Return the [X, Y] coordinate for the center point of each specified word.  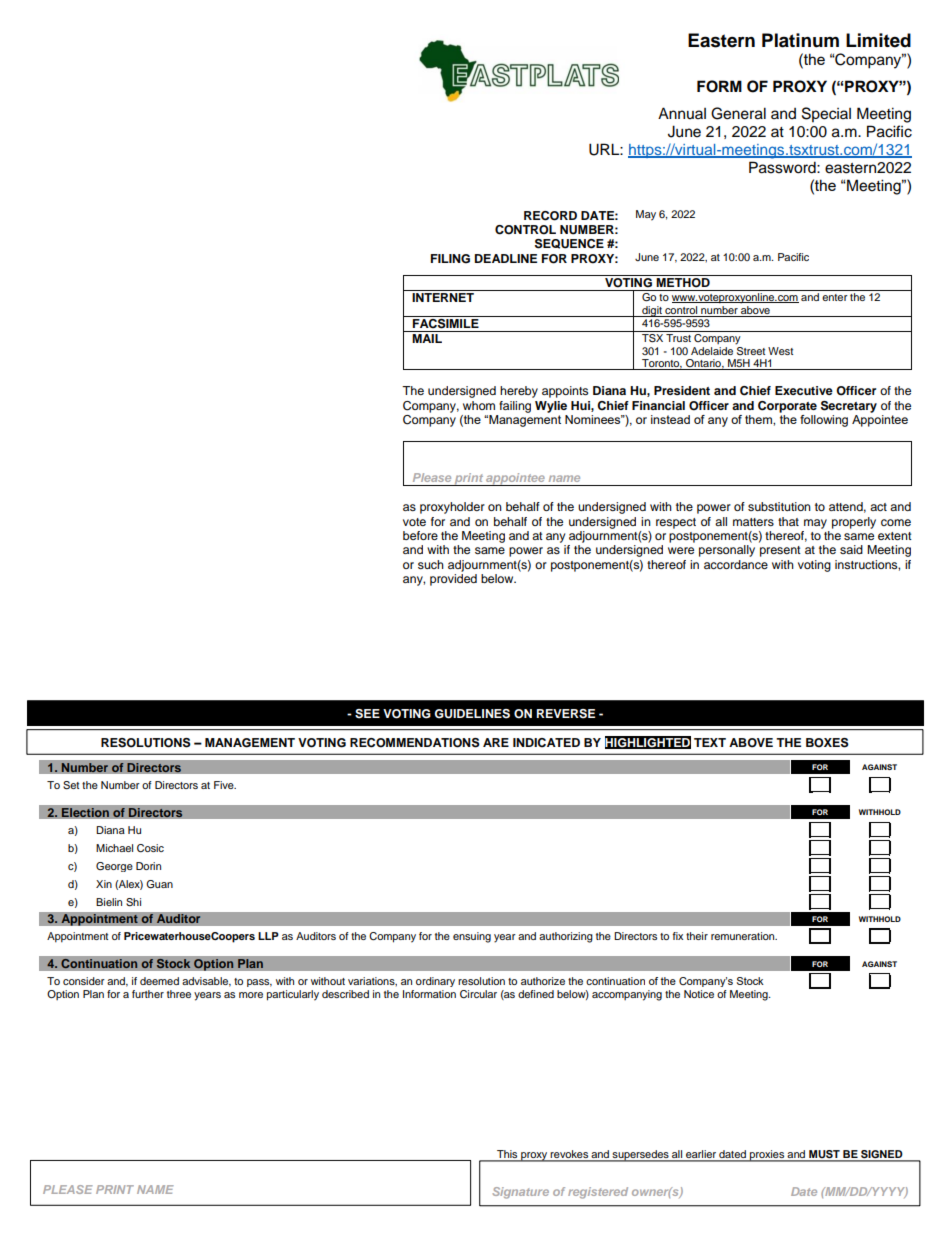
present [780, 551]
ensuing [472, 937]
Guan [159, 884]
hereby [519, 392]
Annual [682, 113]
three [179, 994]
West [780, 351]
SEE [367, 714]
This [507, 1155]
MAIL [427, 338]
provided [453, 578]
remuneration [744, 936]
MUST [824, 1155]
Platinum [800, 40]
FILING [450, 259]
